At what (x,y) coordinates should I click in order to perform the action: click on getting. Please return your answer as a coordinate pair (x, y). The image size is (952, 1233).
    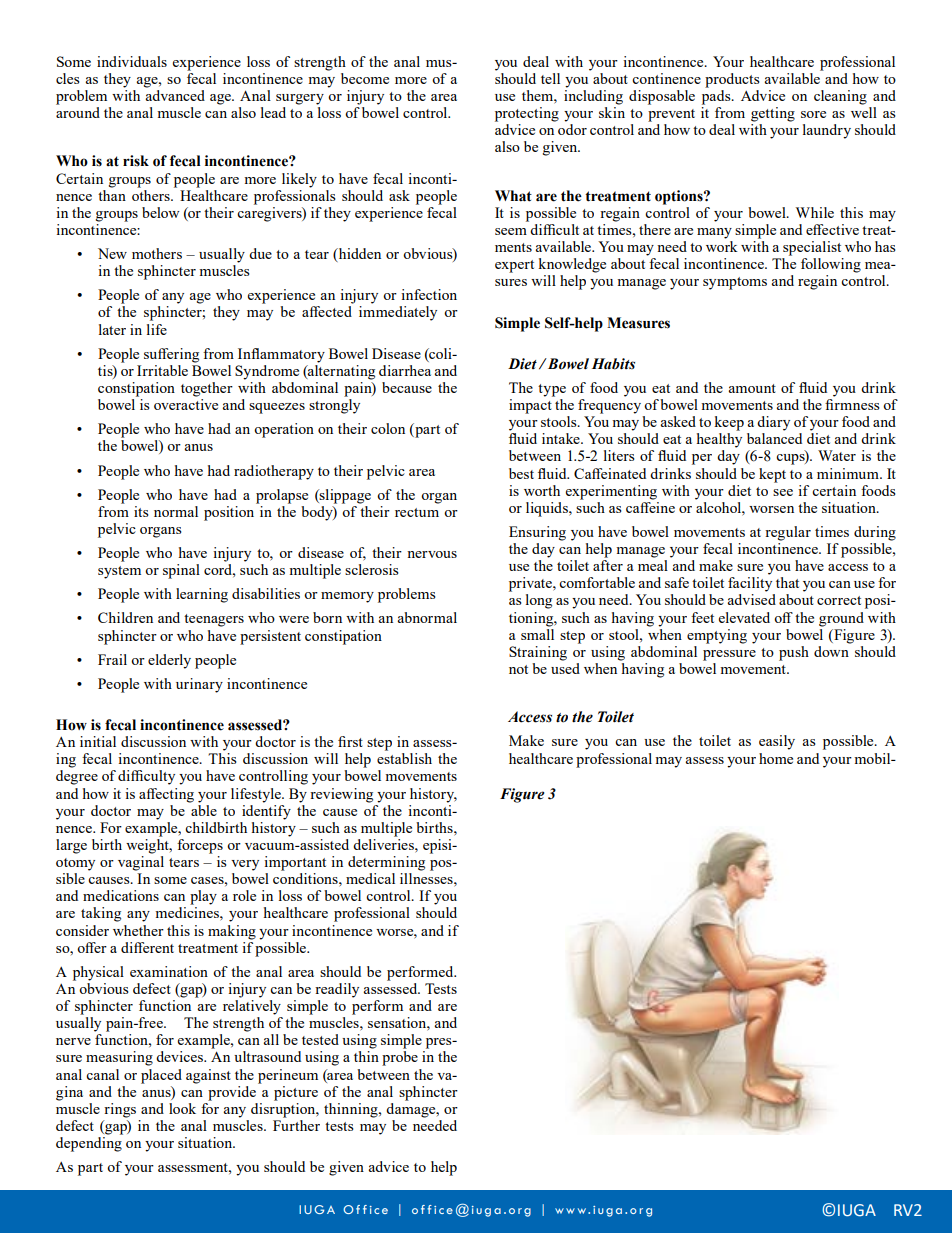
    Looking at the image, I should click on (773, 114).
